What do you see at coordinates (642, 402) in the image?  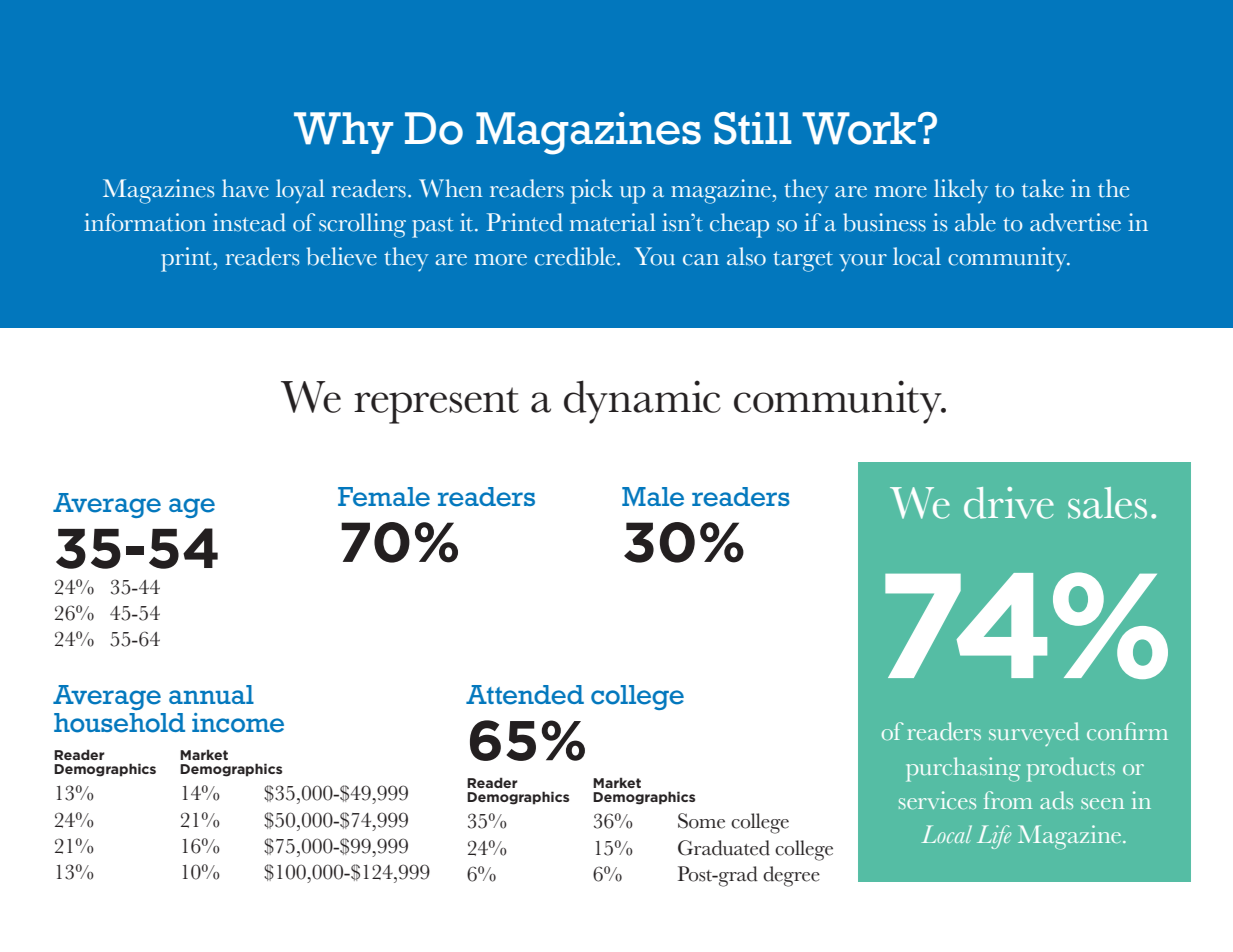 I see `dynamic` at bounding box center [642, 402].
